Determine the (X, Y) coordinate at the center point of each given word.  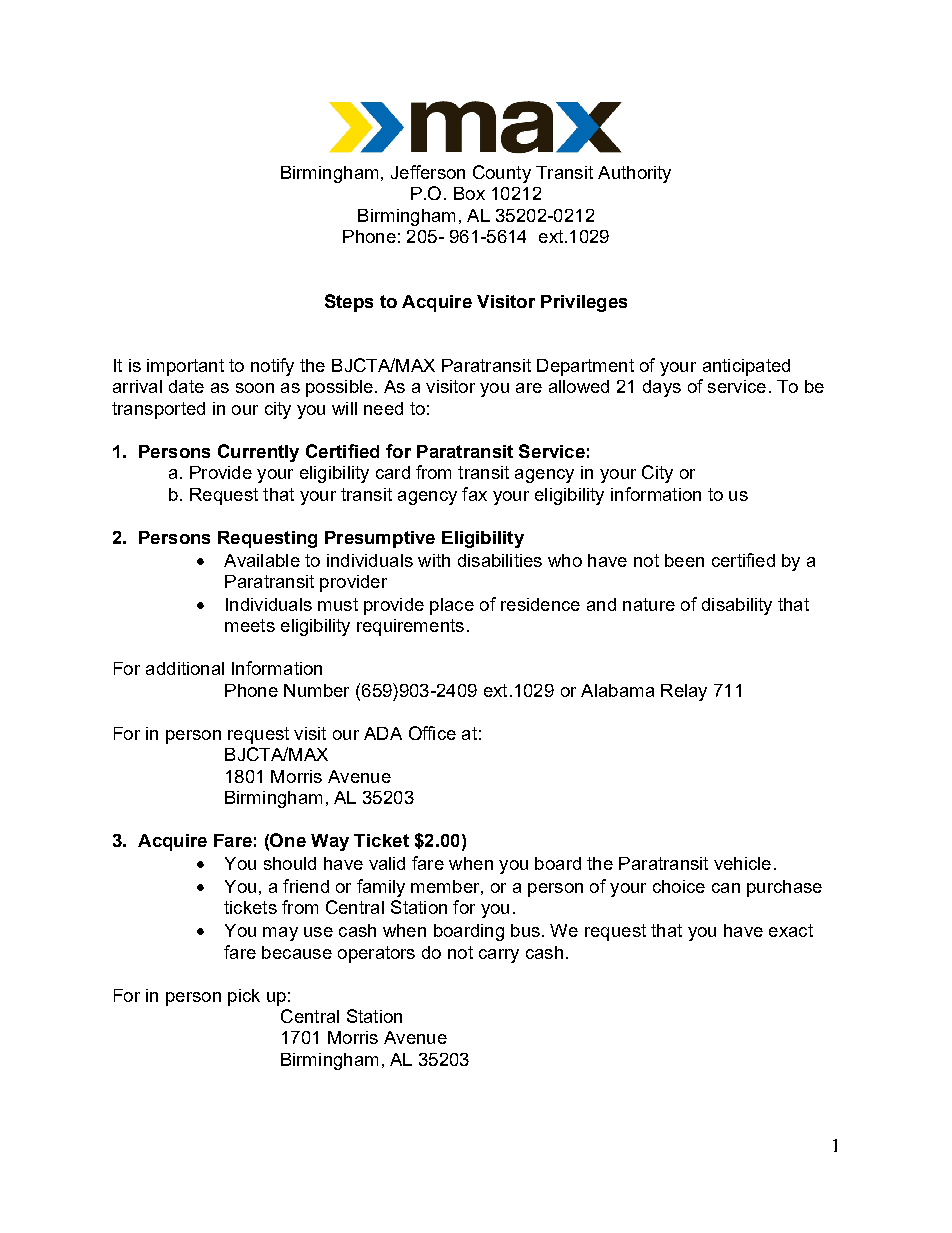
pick (244, 997)
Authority (634, 174)
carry (499, 956)
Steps (349, 303)
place (452, 606)
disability (737, 606)
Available (262, 560)
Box (469, 193)
